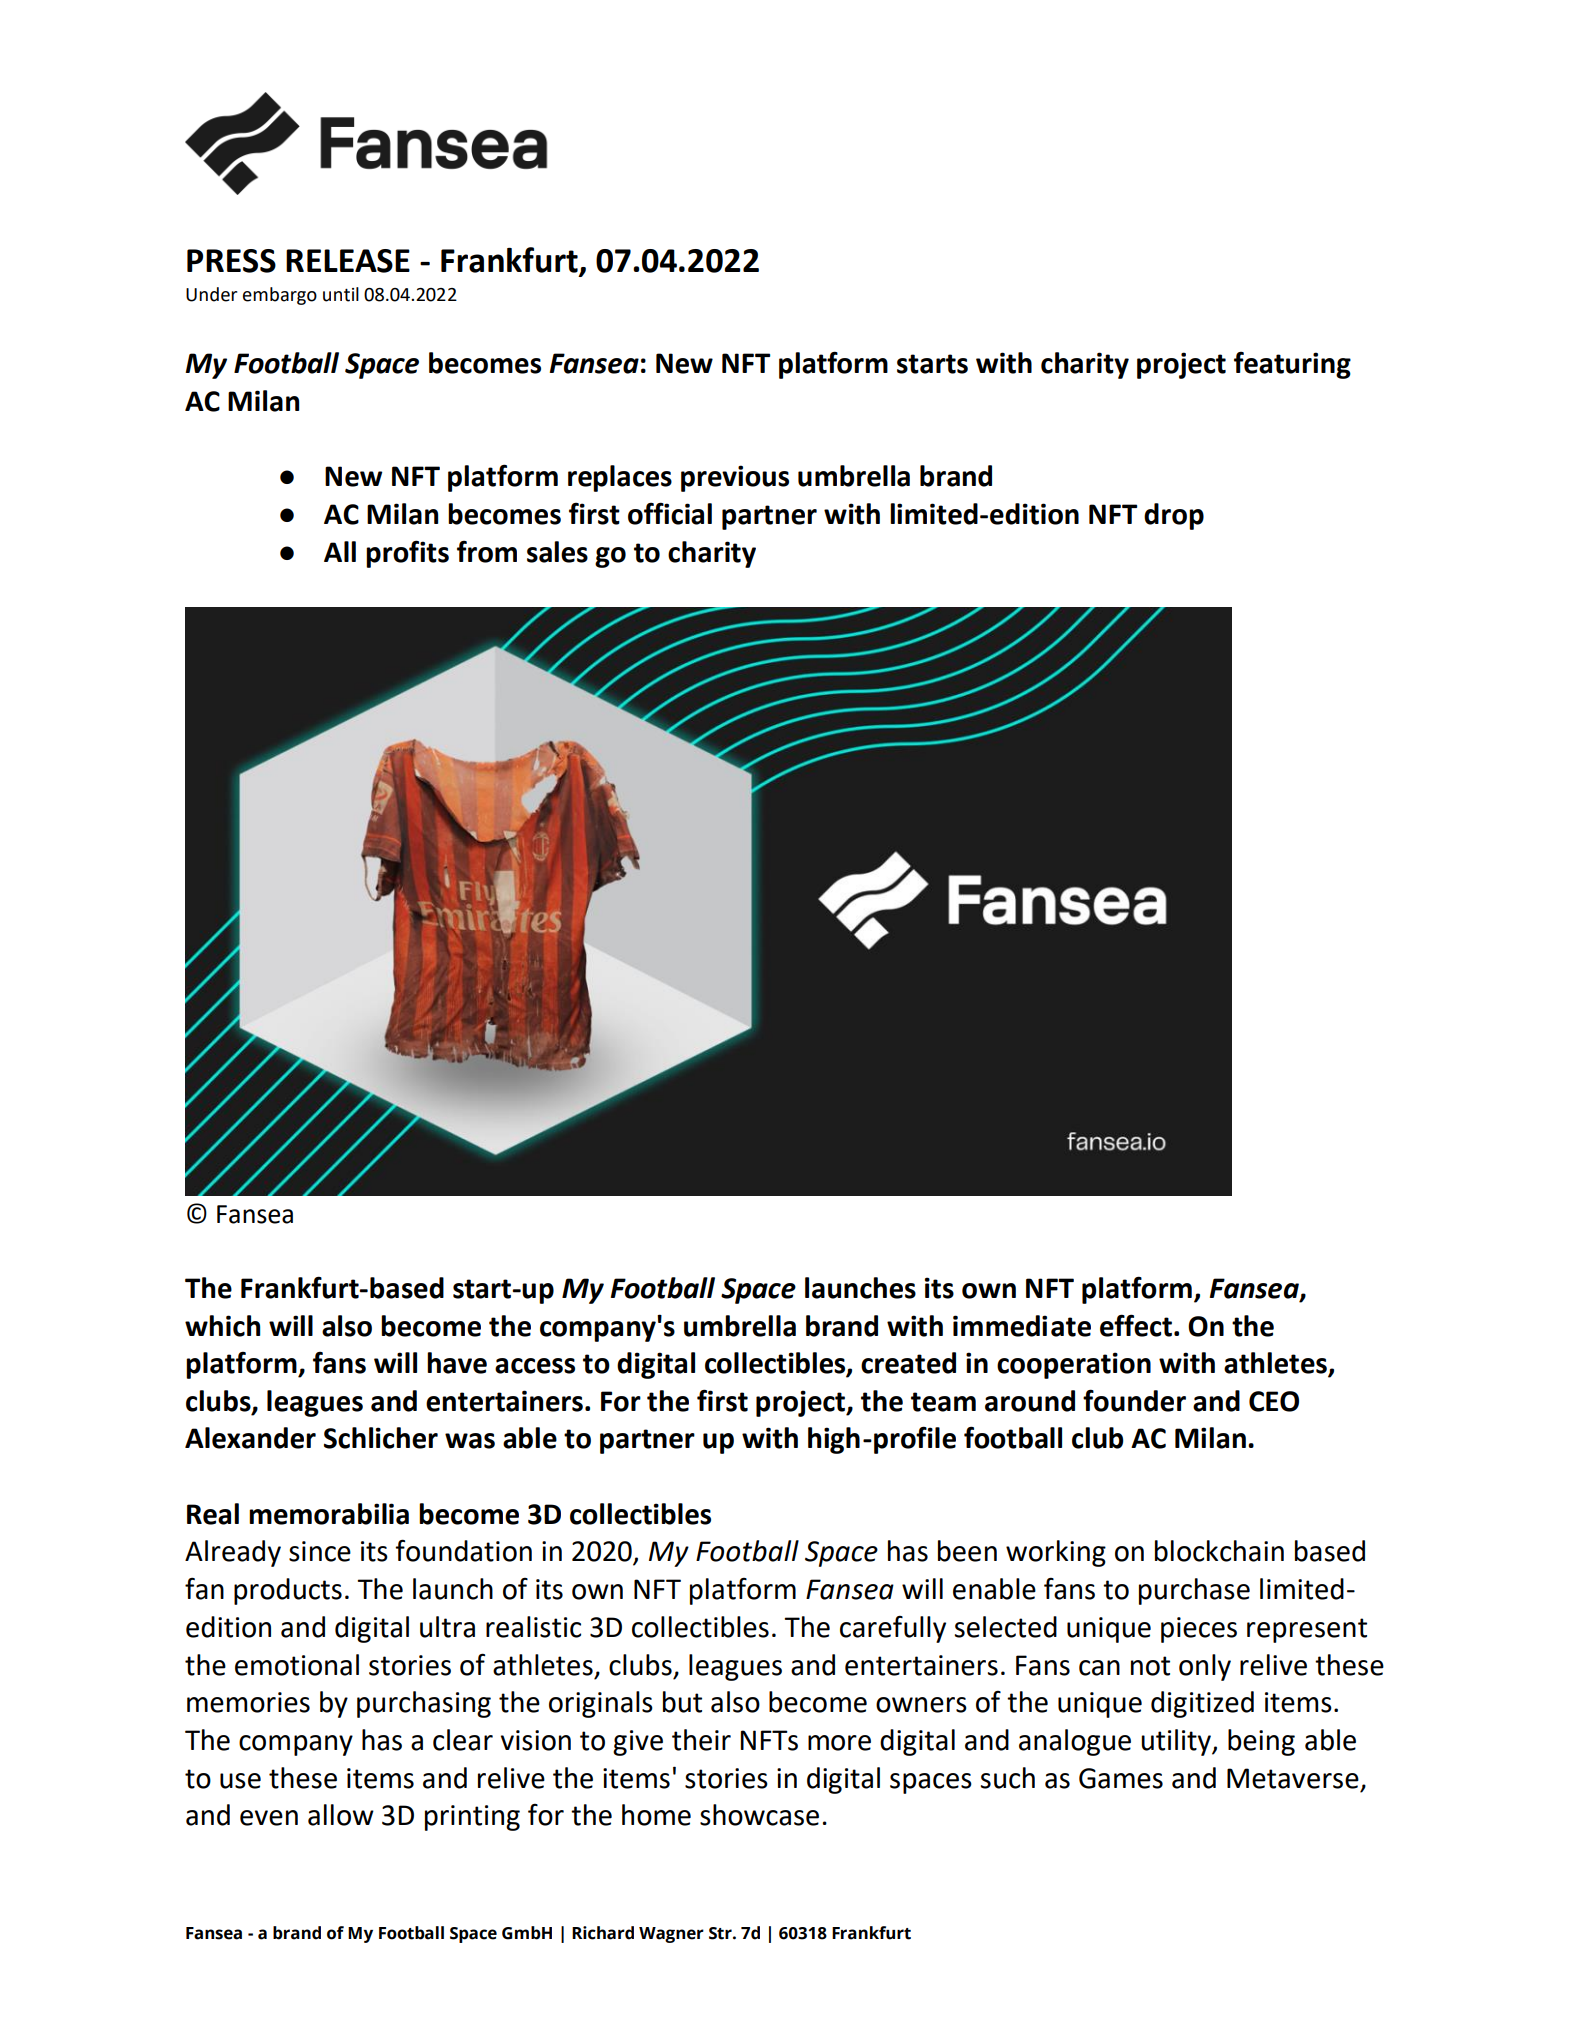 This screenshot has height=2035, width=1573. I want to click on featuring, so click(1292, 365).
